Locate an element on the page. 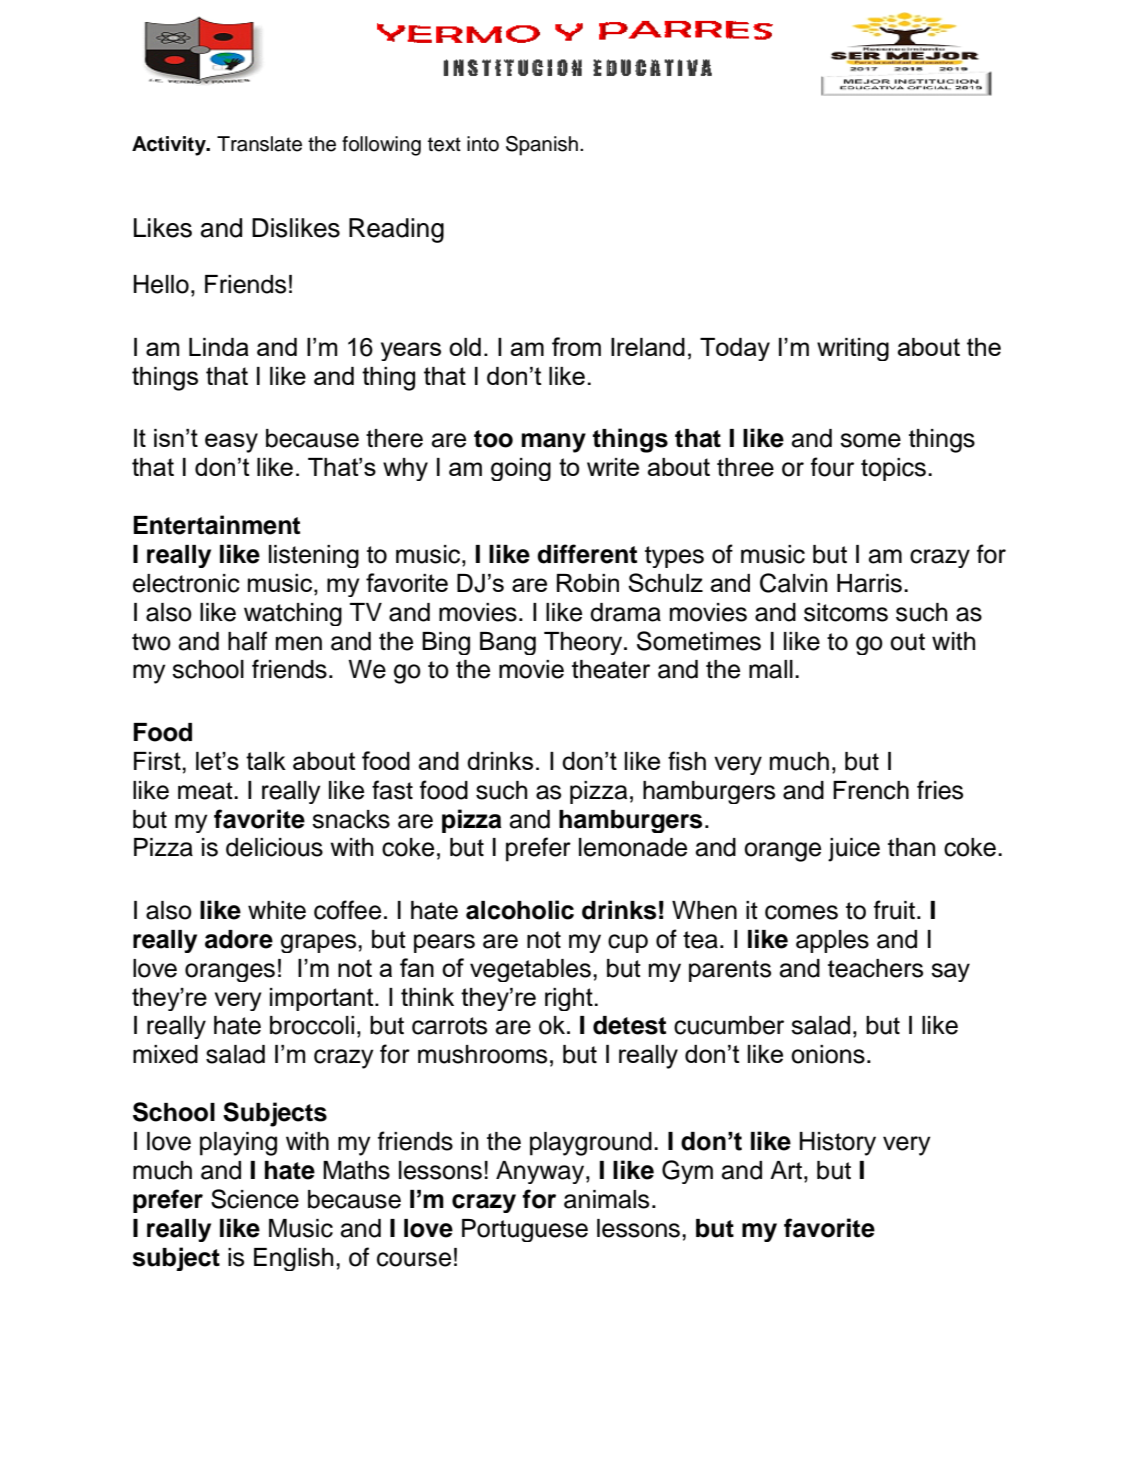 The width and height of the page is (1139, 1474). teachers is located at coordinates (875, 968).
